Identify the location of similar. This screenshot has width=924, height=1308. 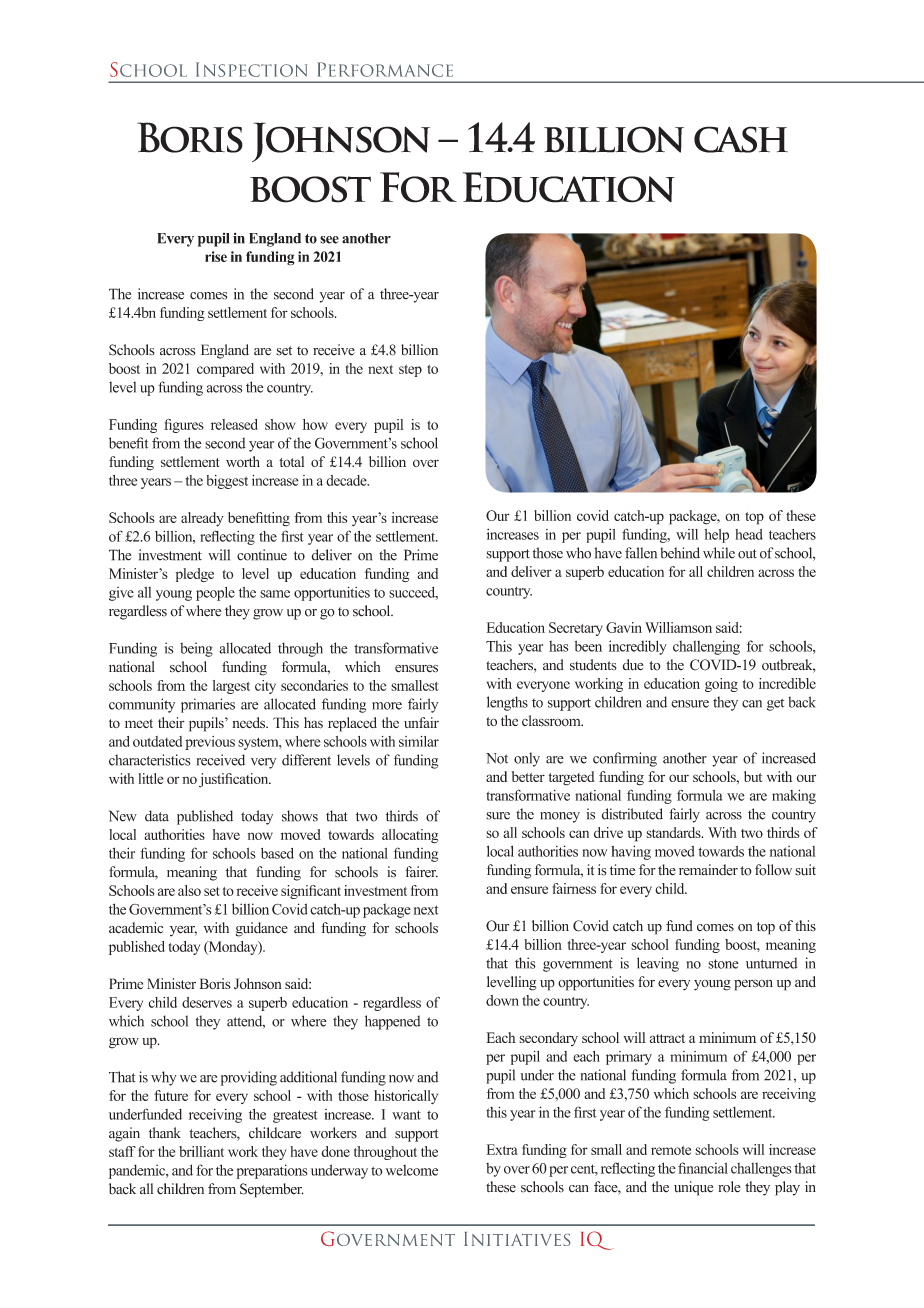
(419, 741).
